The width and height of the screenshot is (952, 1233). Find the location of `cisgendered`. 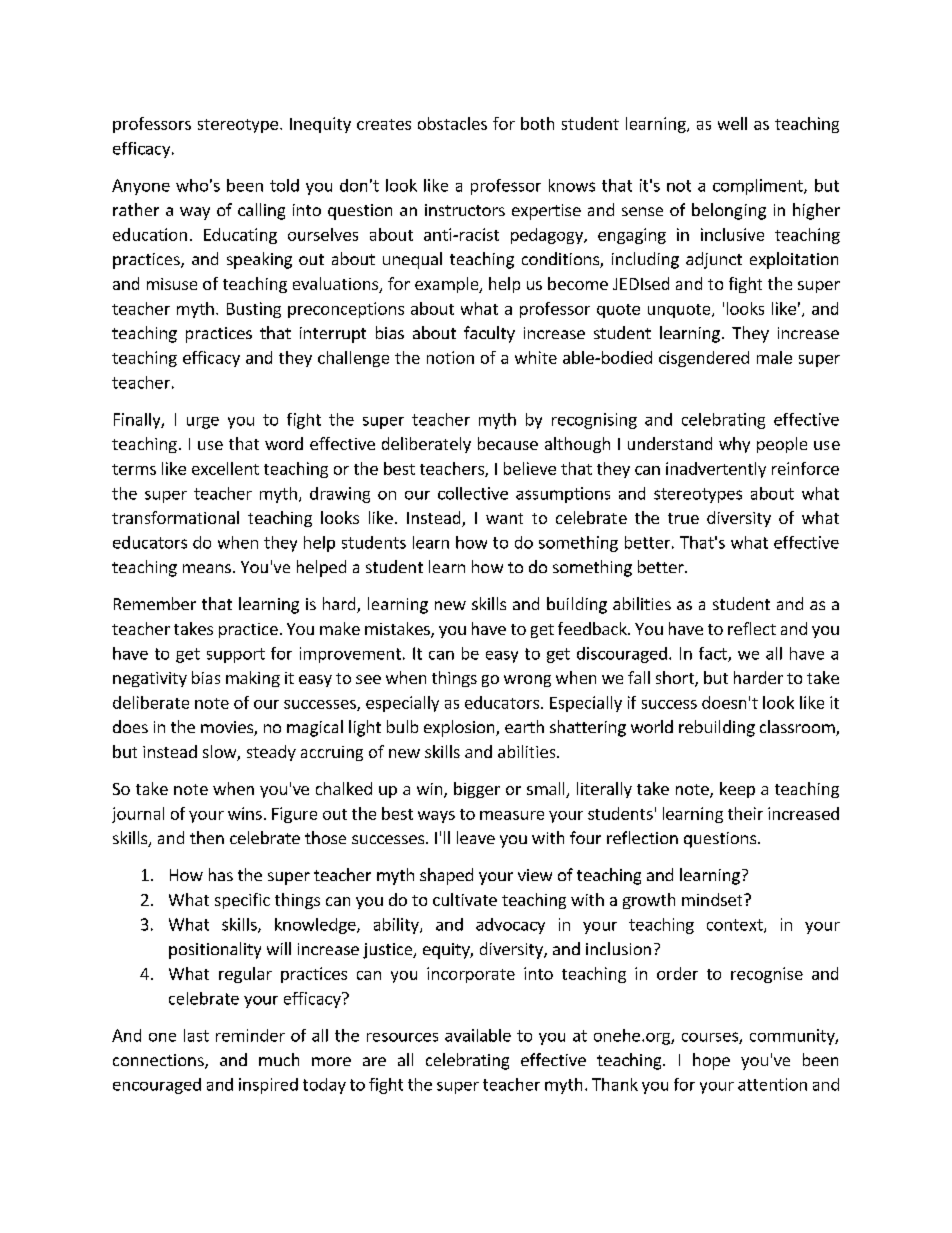

cisgendered is located at coordinates (704, 359).
